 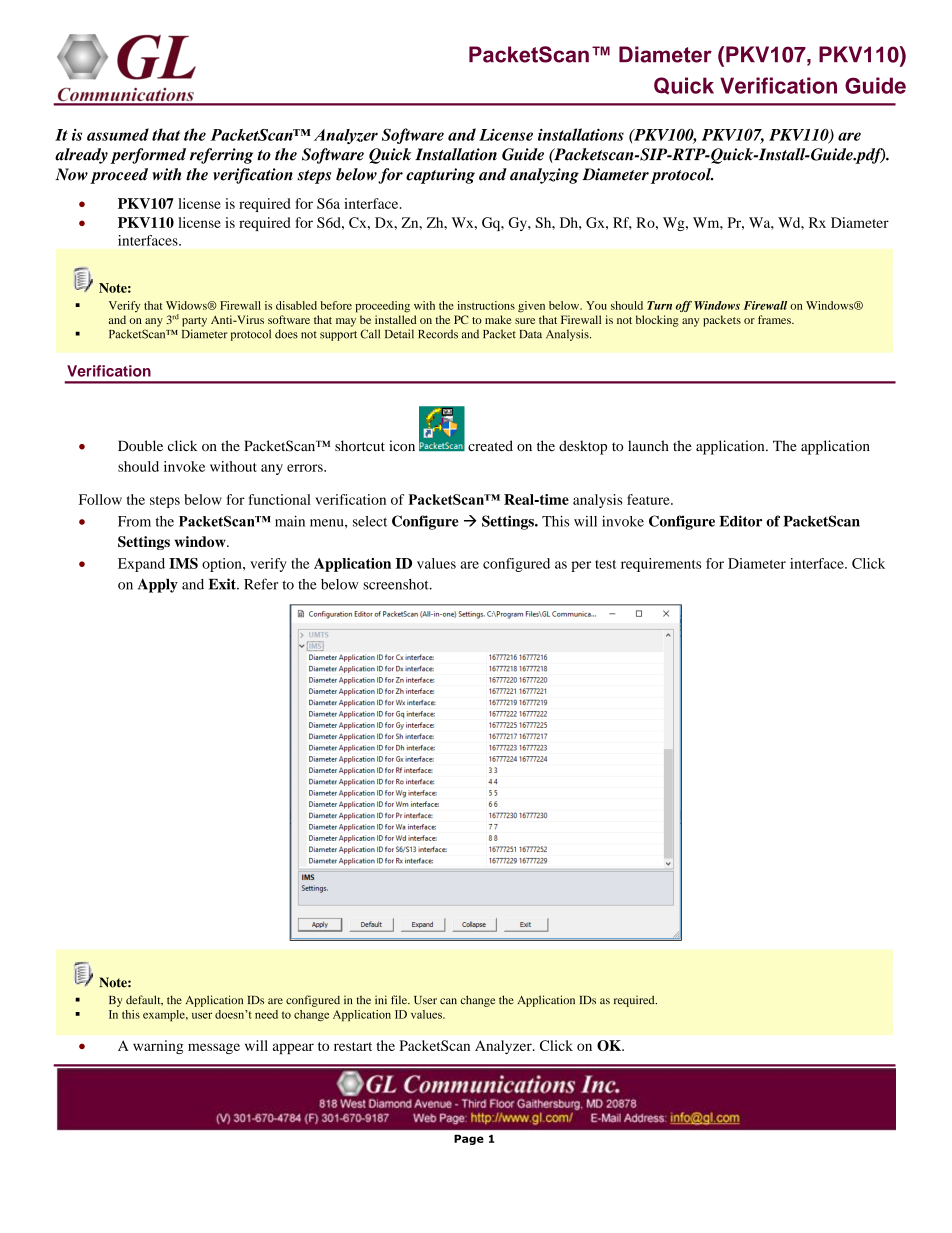 What do you see at coordinates (140, 446) in the image?
I see `Double` at bounding box center [140, 446].
